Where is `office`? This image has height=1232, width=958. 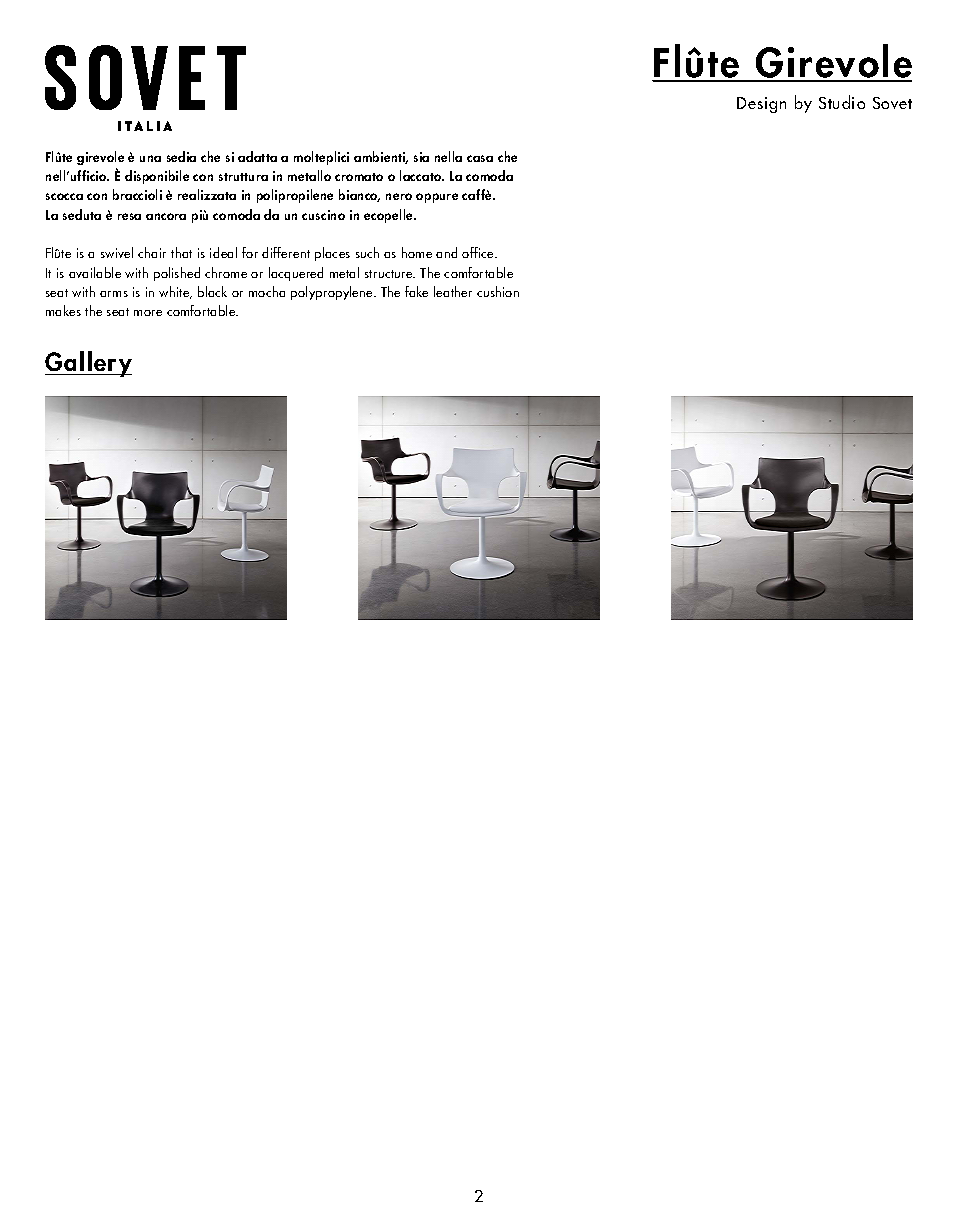
office is located at coordinates (479, 252).
